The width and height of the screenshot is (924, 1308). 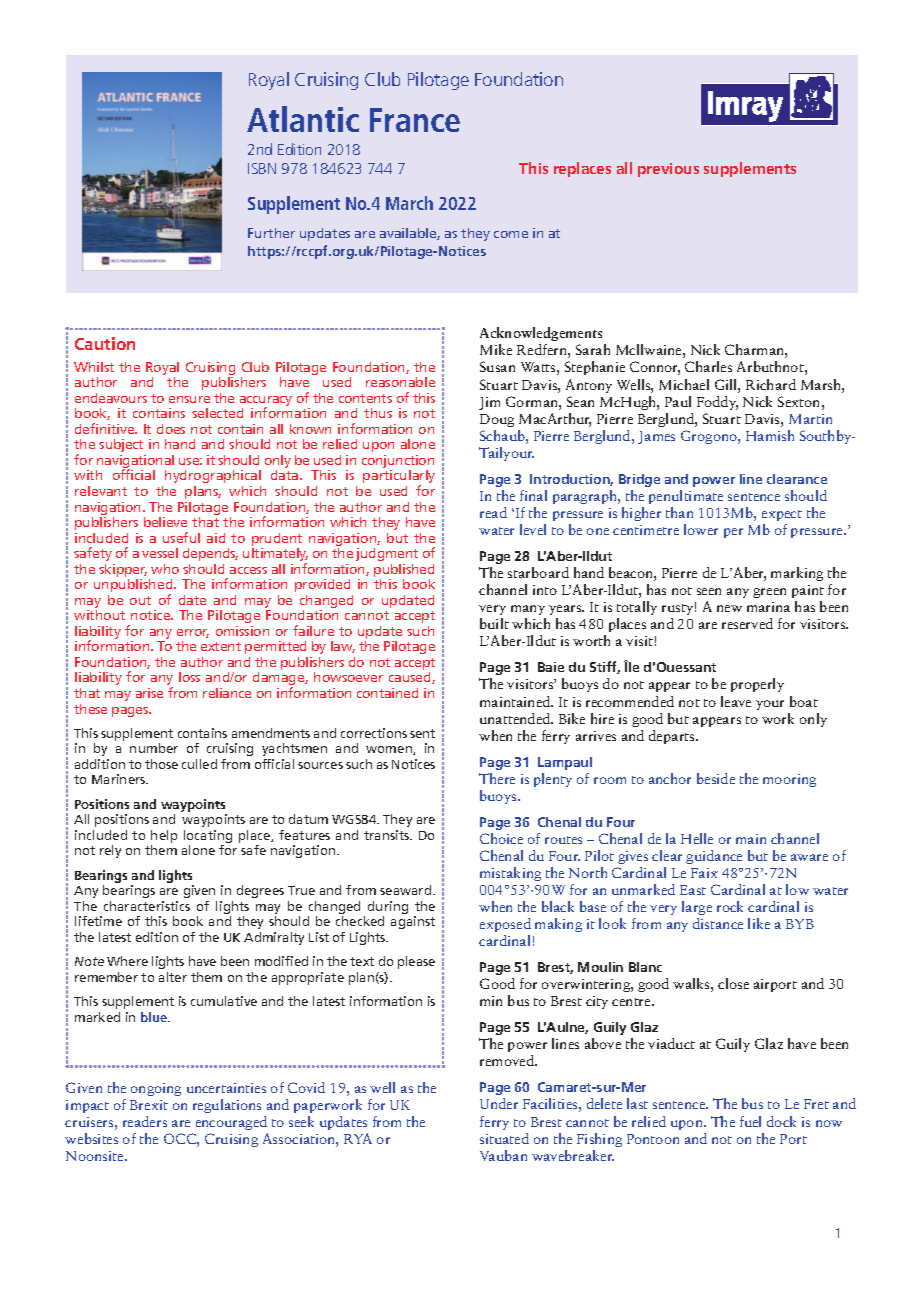 What do you see at coordinates (171, 429) in the screenshot?
I see `does` at bounding box center [171, 429].
